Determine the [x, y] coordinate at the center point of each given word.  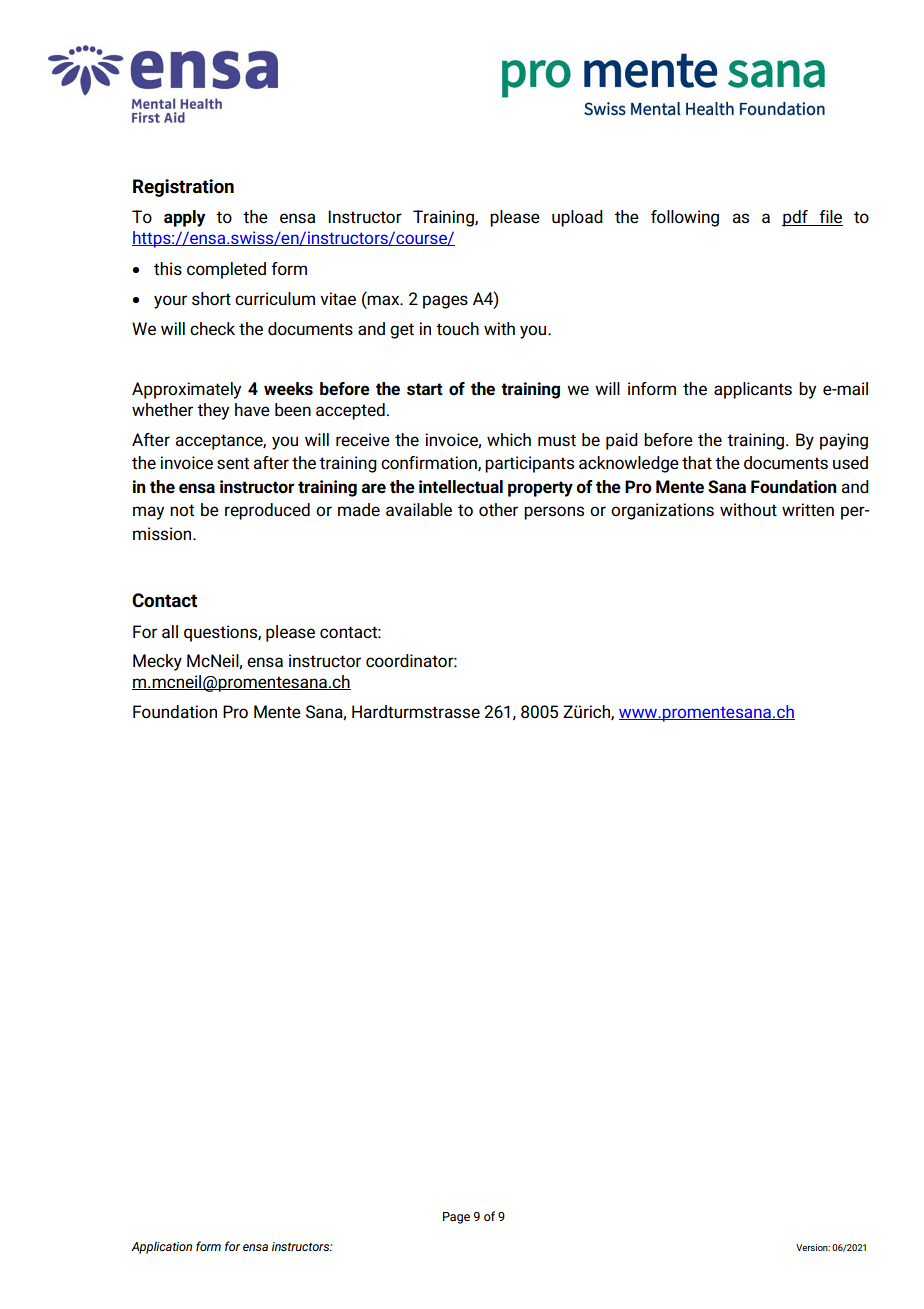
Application [161, 1247]
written [808, 510]
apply [184, 218]
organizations [662, 511]
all [170, 632]
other [498, 510]
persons [554, 513]
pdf [796, 218]
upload [577, 218]
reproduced [267, 511]
